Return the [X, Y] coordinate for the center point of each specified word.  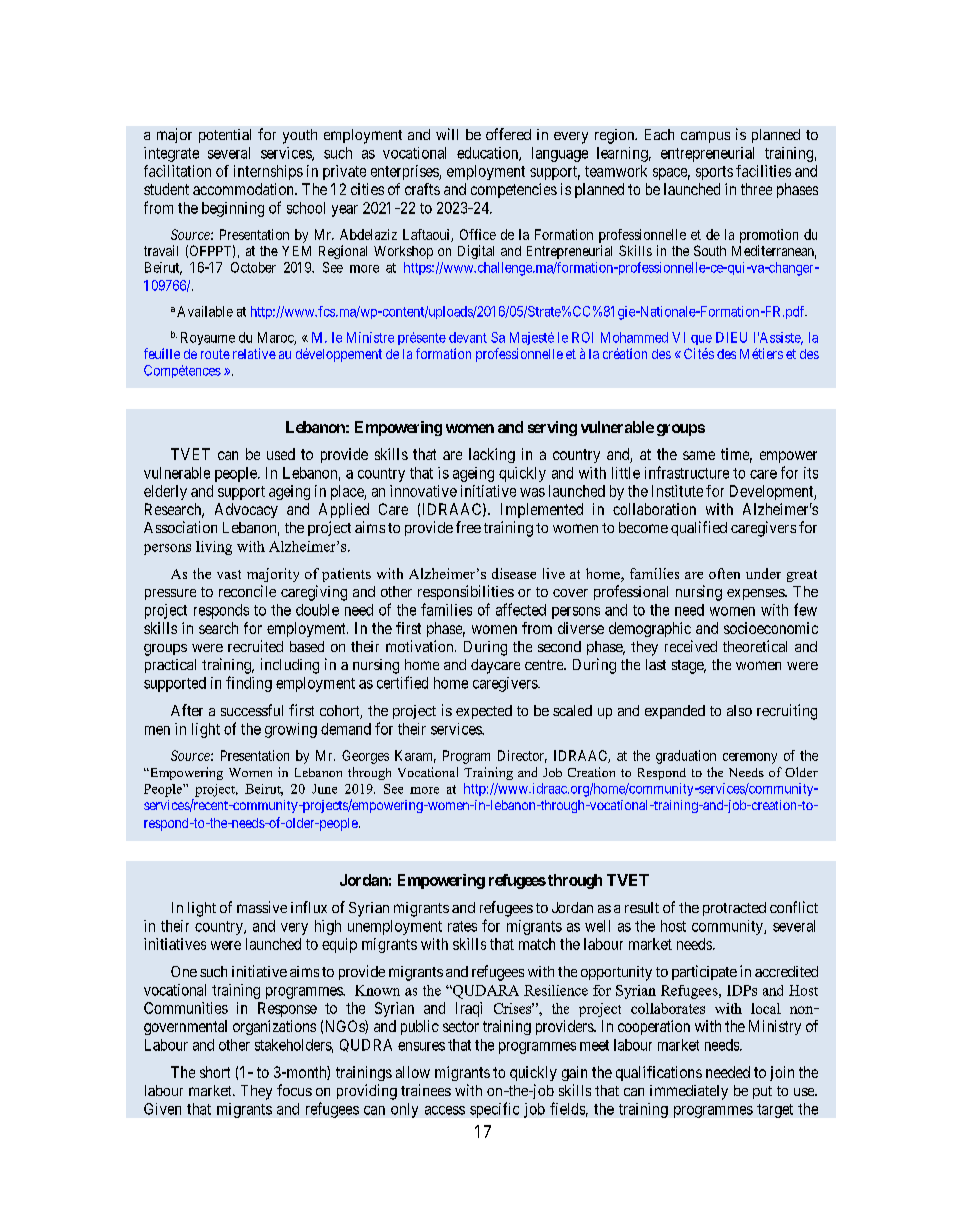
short [215, 1072]
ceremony [750, 758]
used [281, 454]
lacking [492, 455]
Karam [415, 756]
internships [268, 172]
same [699, 455]
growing [291, 730]
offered [508, 134]
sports [714, 173]
